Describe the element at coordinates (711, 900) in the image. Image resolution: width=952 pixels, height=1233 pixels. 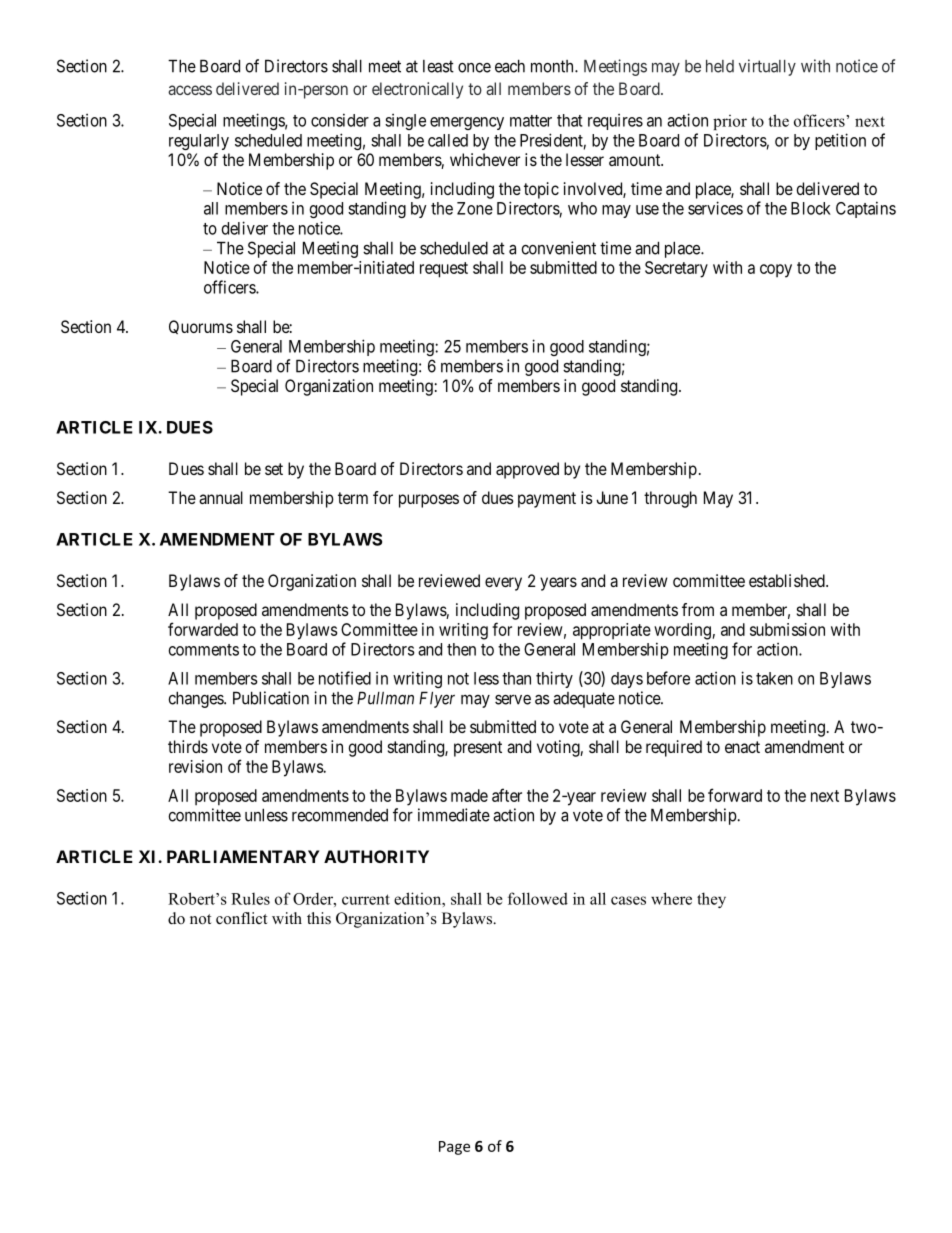
I see `they` at that location.
